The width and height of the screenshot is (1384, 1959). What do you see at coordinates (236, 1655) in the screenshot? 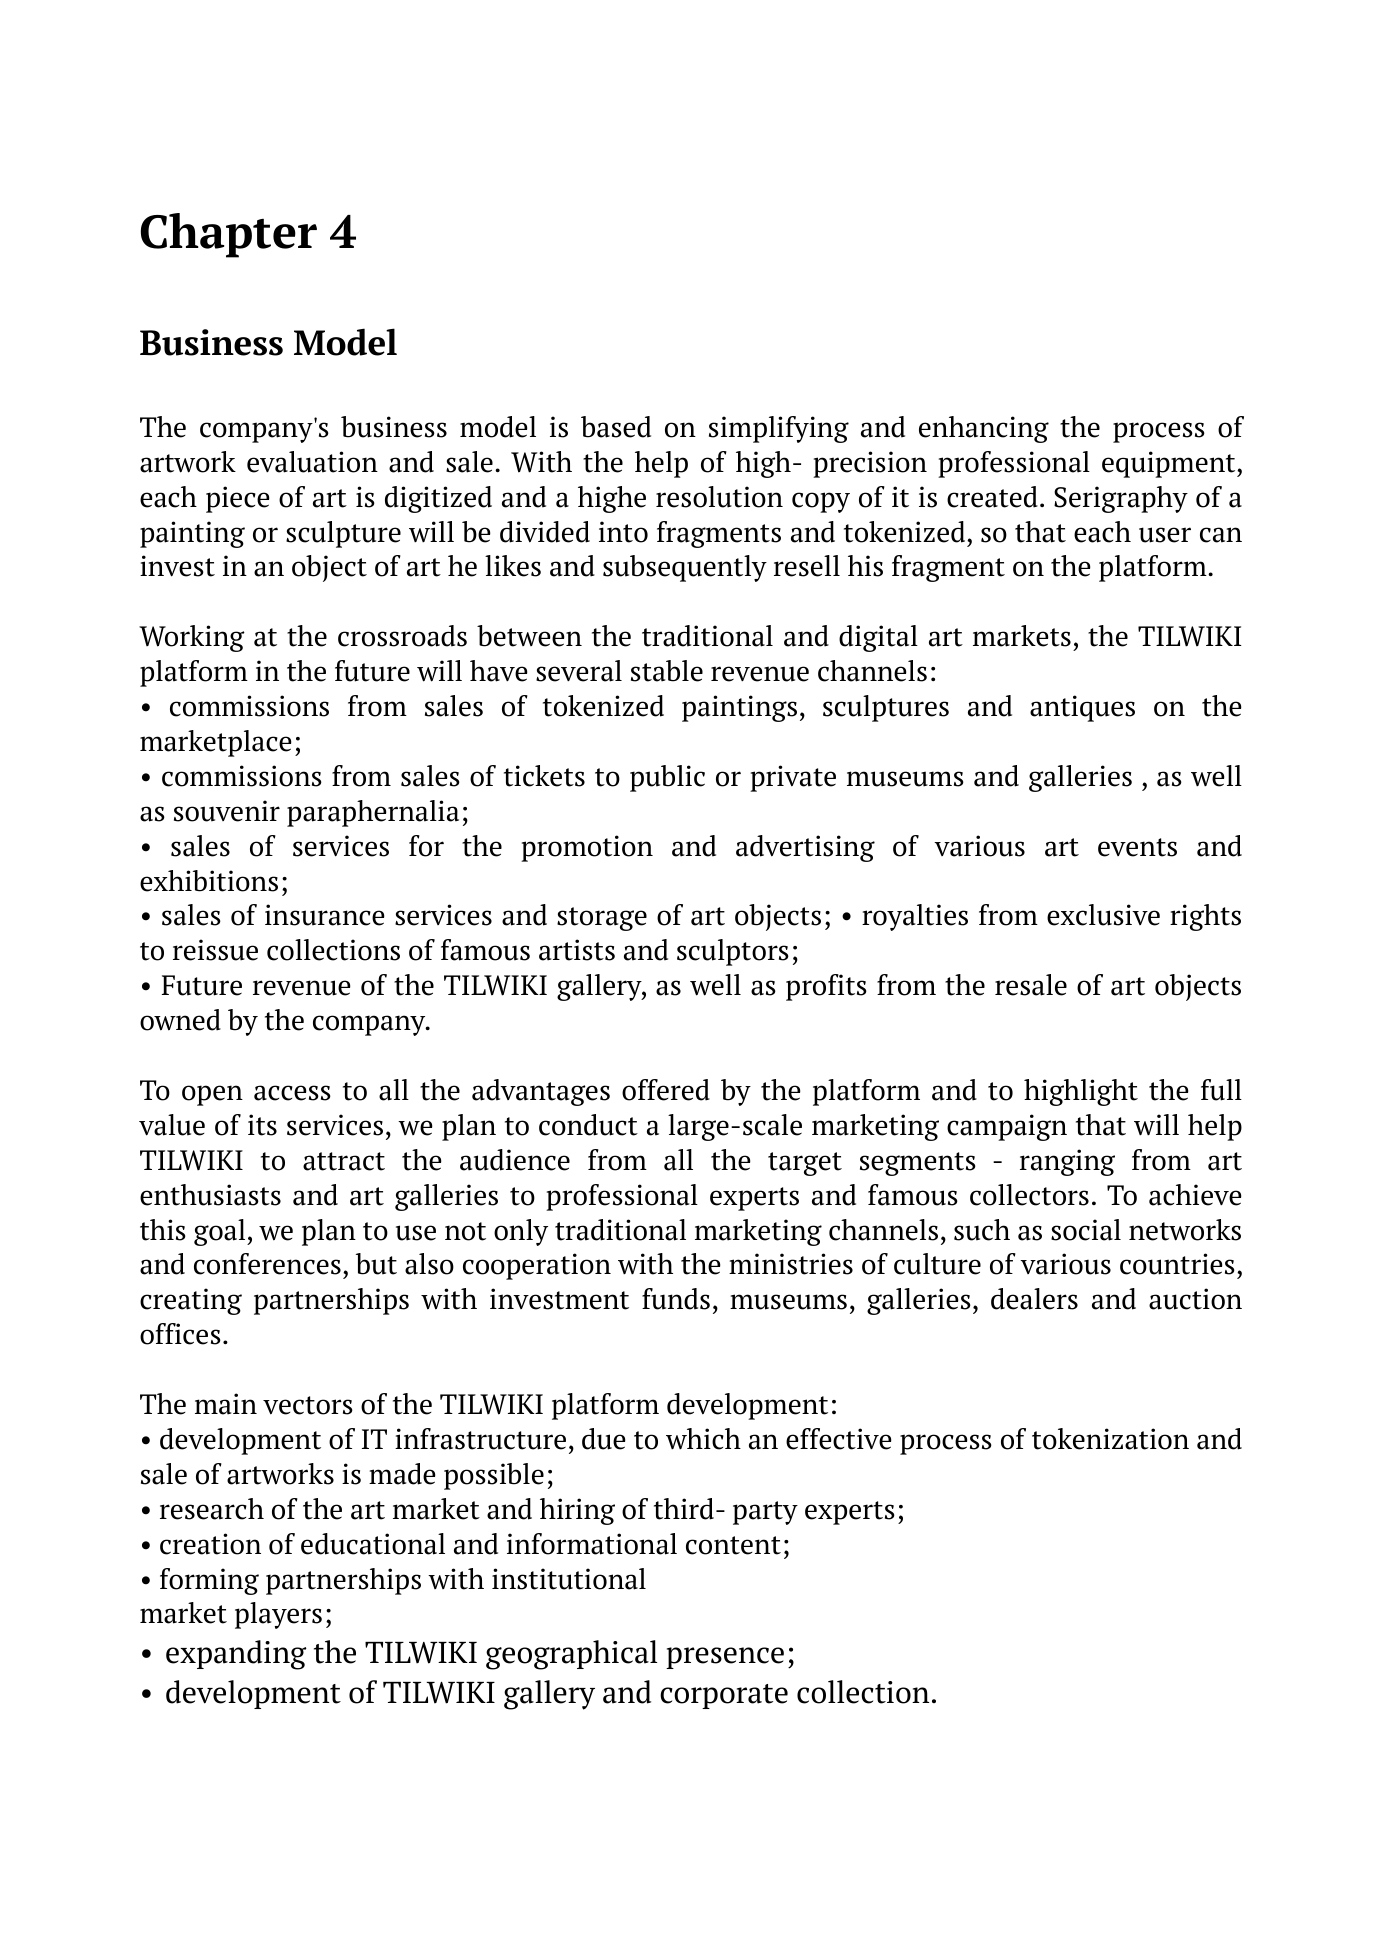
I see `expanding` at bounding box center [236, 1655].
